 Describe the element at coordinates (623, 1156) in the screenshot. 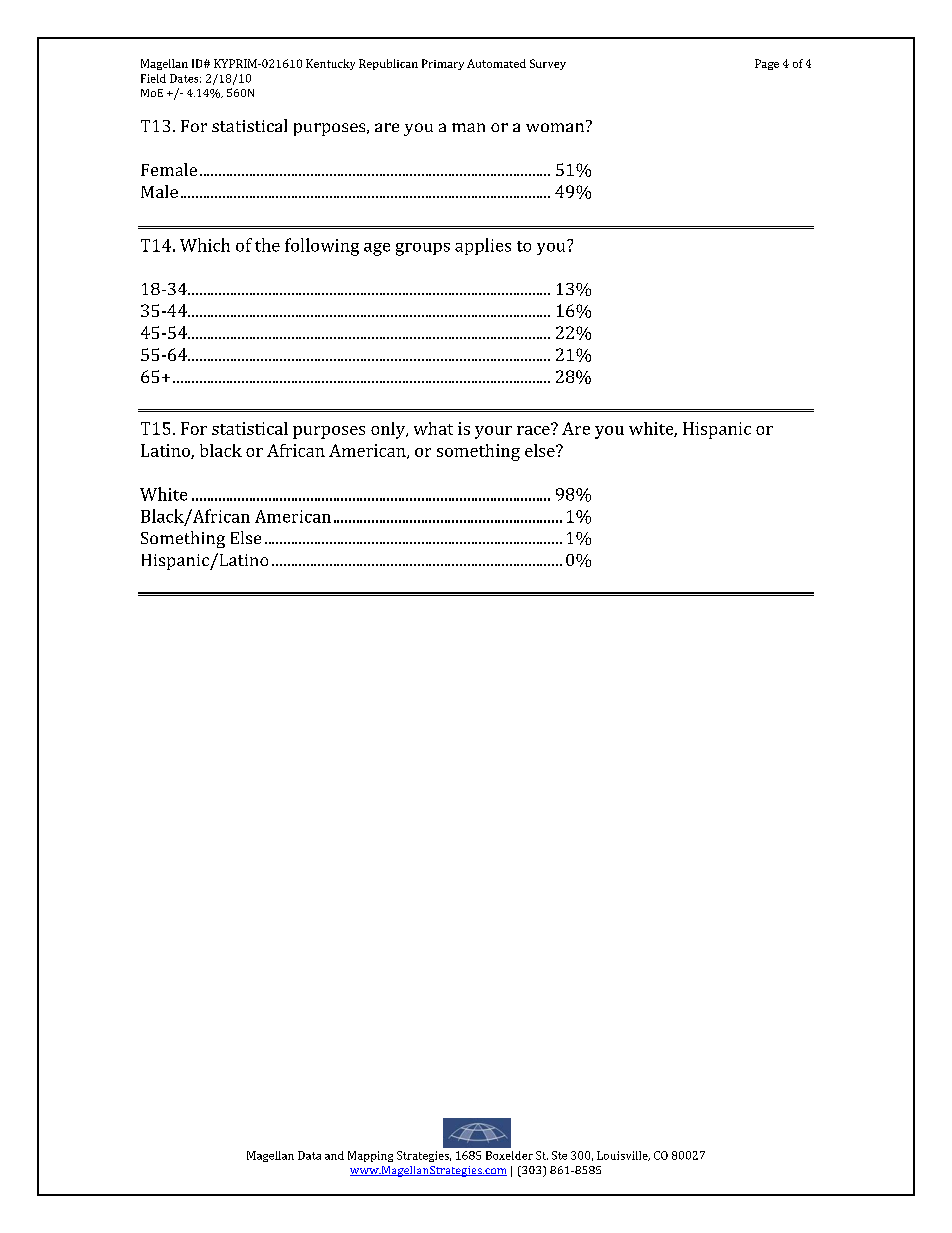

I see `Louisville` at that location.
